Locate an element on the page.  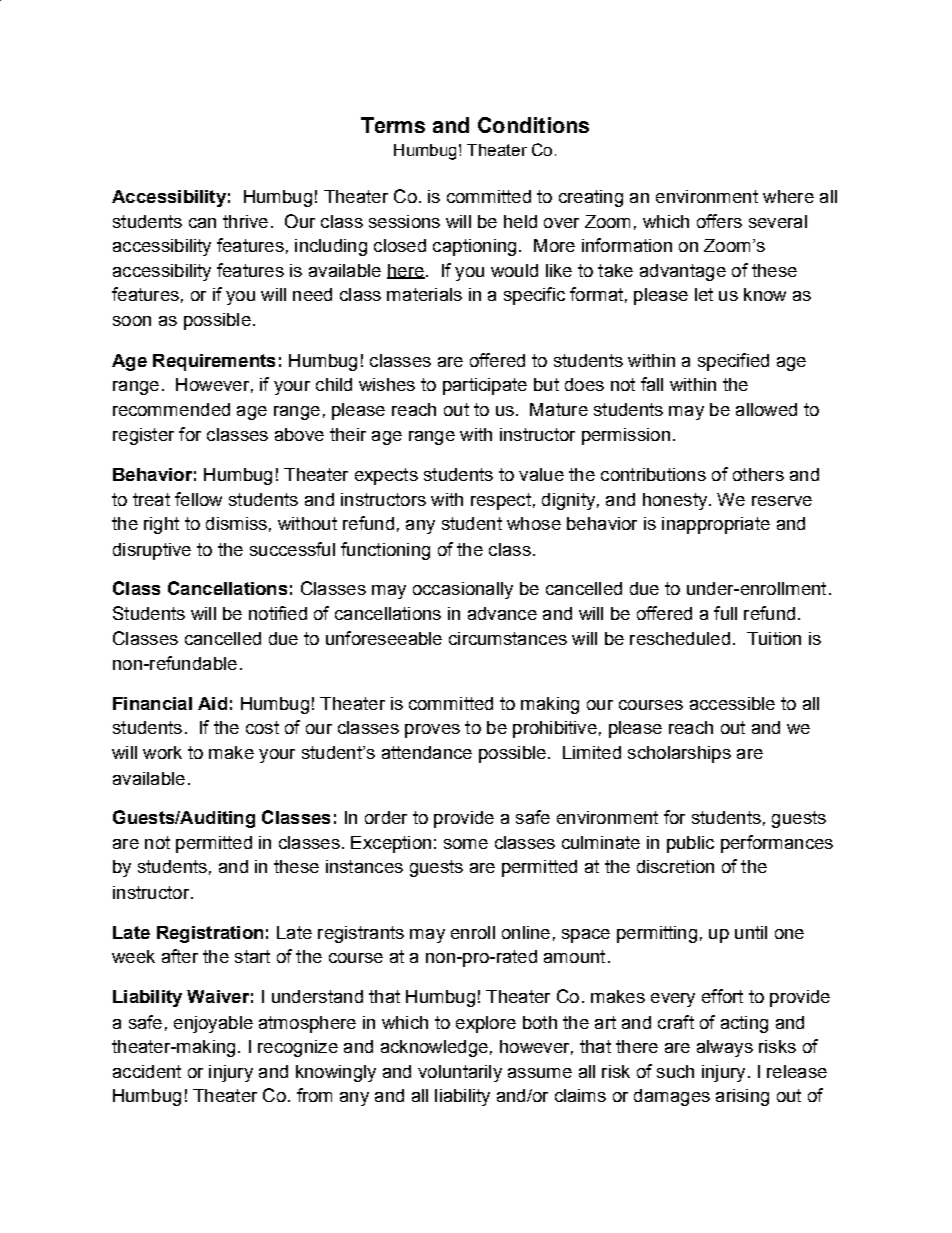
respect is located at coordinates (501, 501).
